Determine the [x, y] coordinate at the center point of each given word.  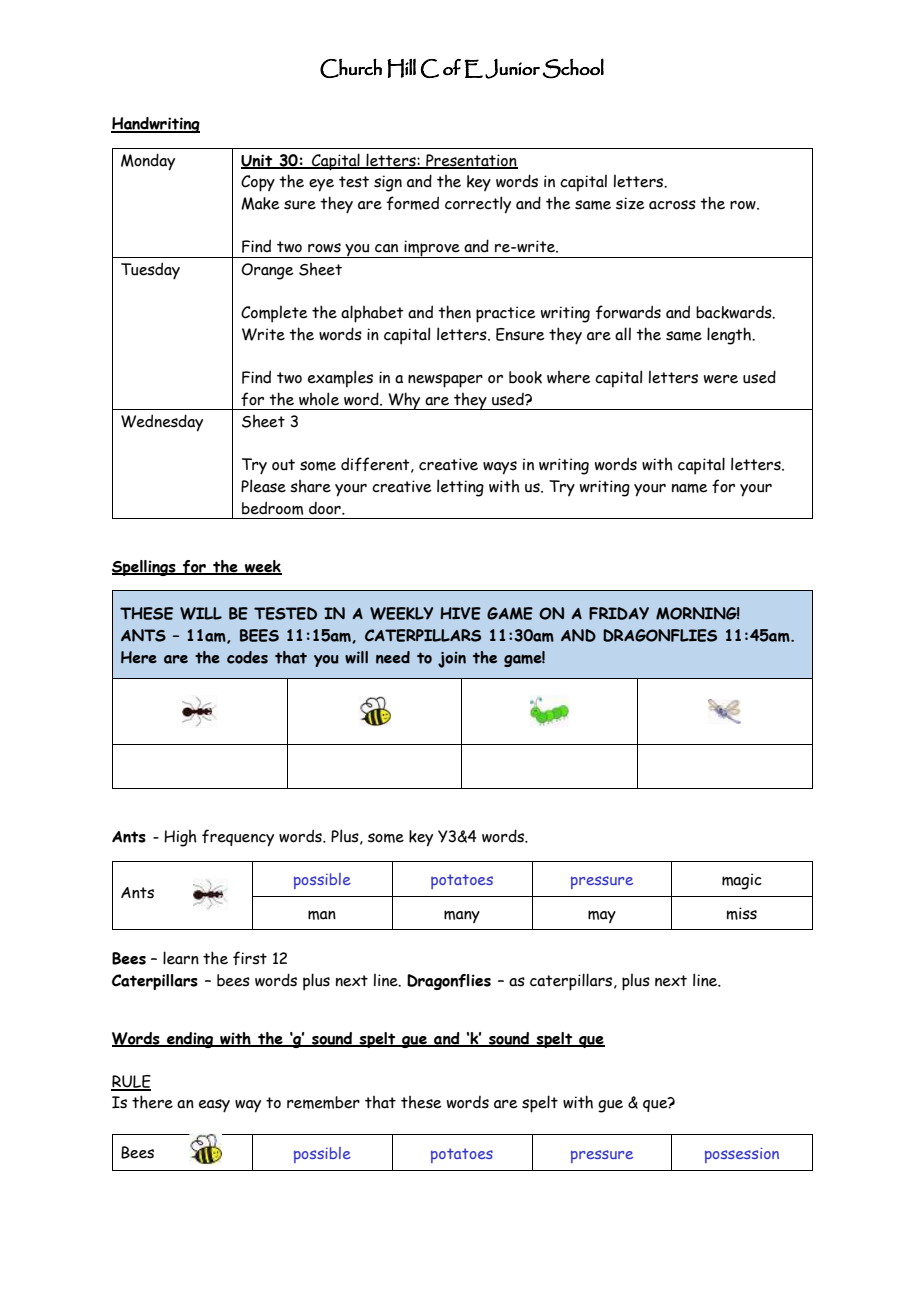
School [573, 68]
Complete [274, 314]
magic [742, 881]
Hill [401, 68]
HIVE [460, 613]
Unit [258, 161]
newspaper [445, 381]
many [462, 916]
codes [247, 657]
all [623, 334]
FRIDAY [619, 613]
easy [214, 1106]
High [180, 838]
